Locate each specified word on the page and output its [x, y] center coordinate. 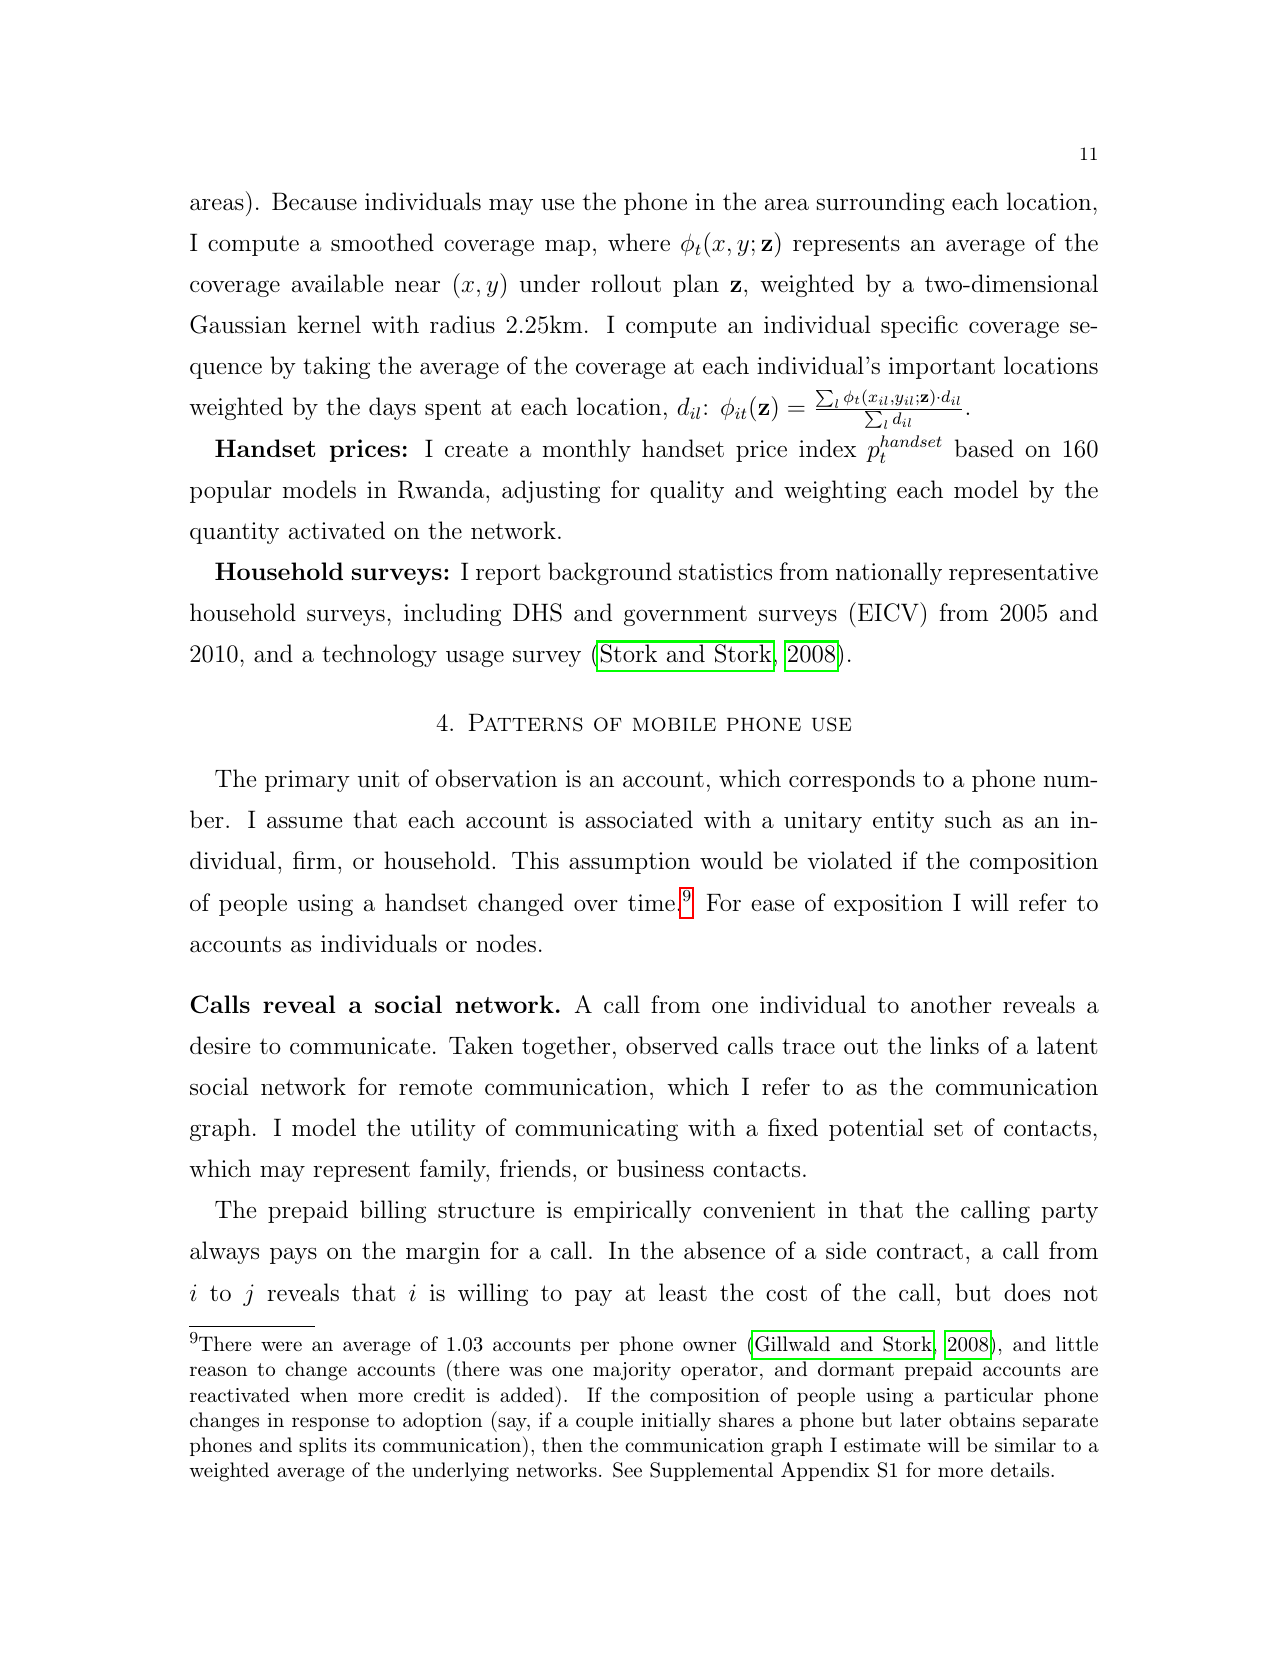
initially [676, 1422]
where [639, 242]
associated [639, 819]
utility [443, 1129]
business [660, 1168]
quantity [234, 533]
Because [314, 201]
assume [304, 822]
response [330, 1424]
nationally [889, 573]
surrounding [881, 203]
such [968, 819]
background [610, 573]
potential [876, 1129]
